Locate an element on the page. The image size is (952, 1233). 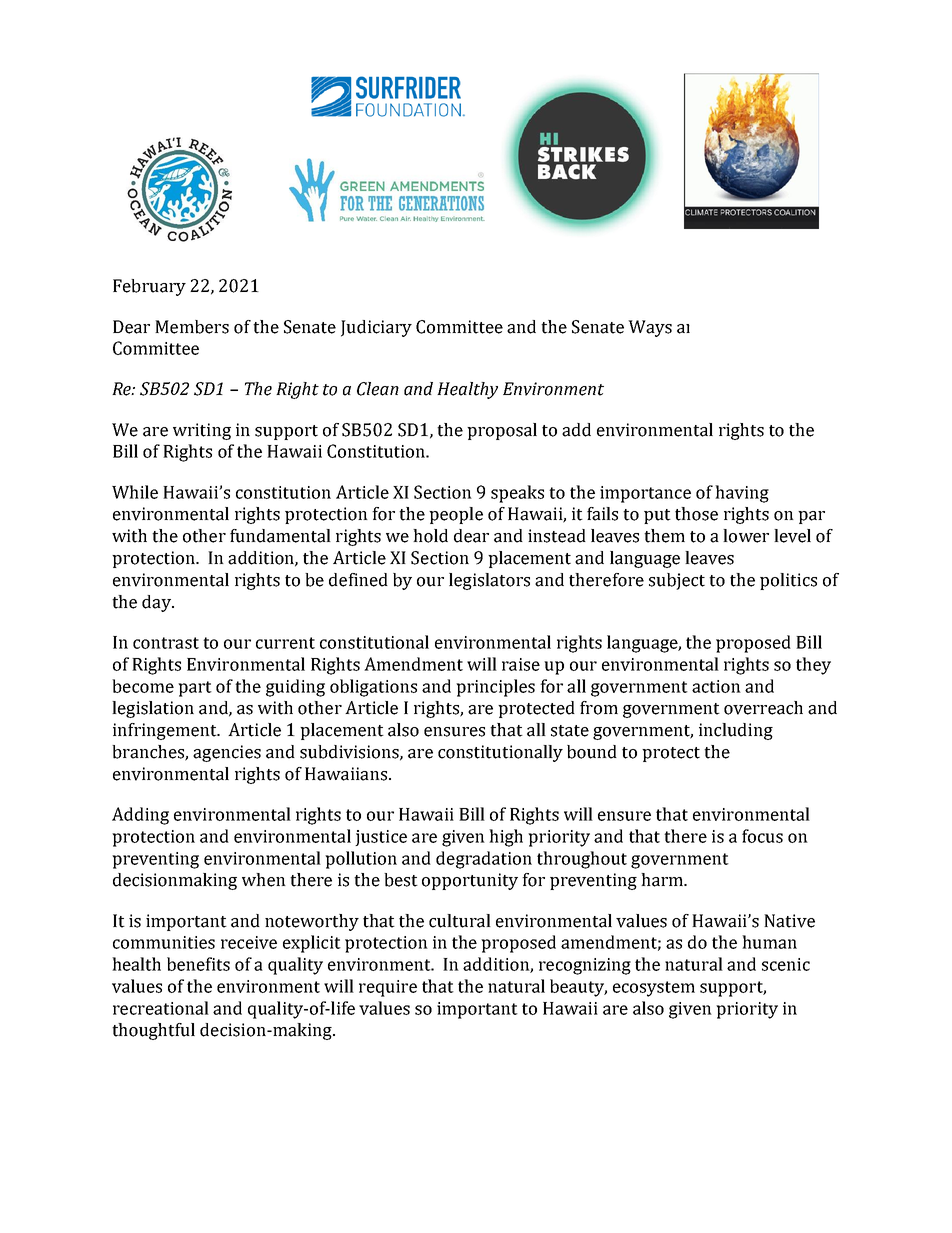
agencies is located at coordinates (227, 753).
